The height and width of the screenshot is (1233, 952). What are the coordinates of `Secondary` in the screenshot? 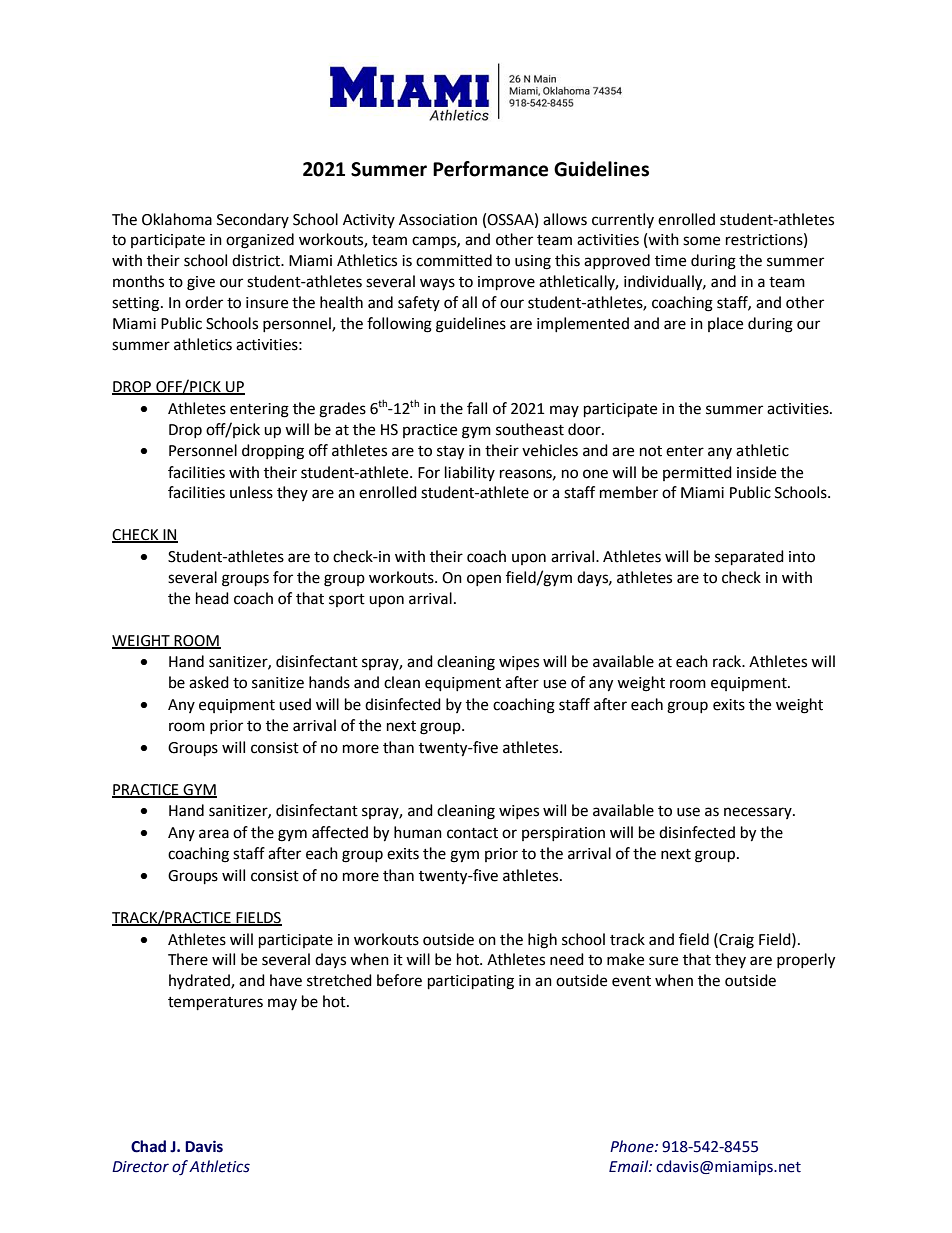 It's located at (253, 220).
